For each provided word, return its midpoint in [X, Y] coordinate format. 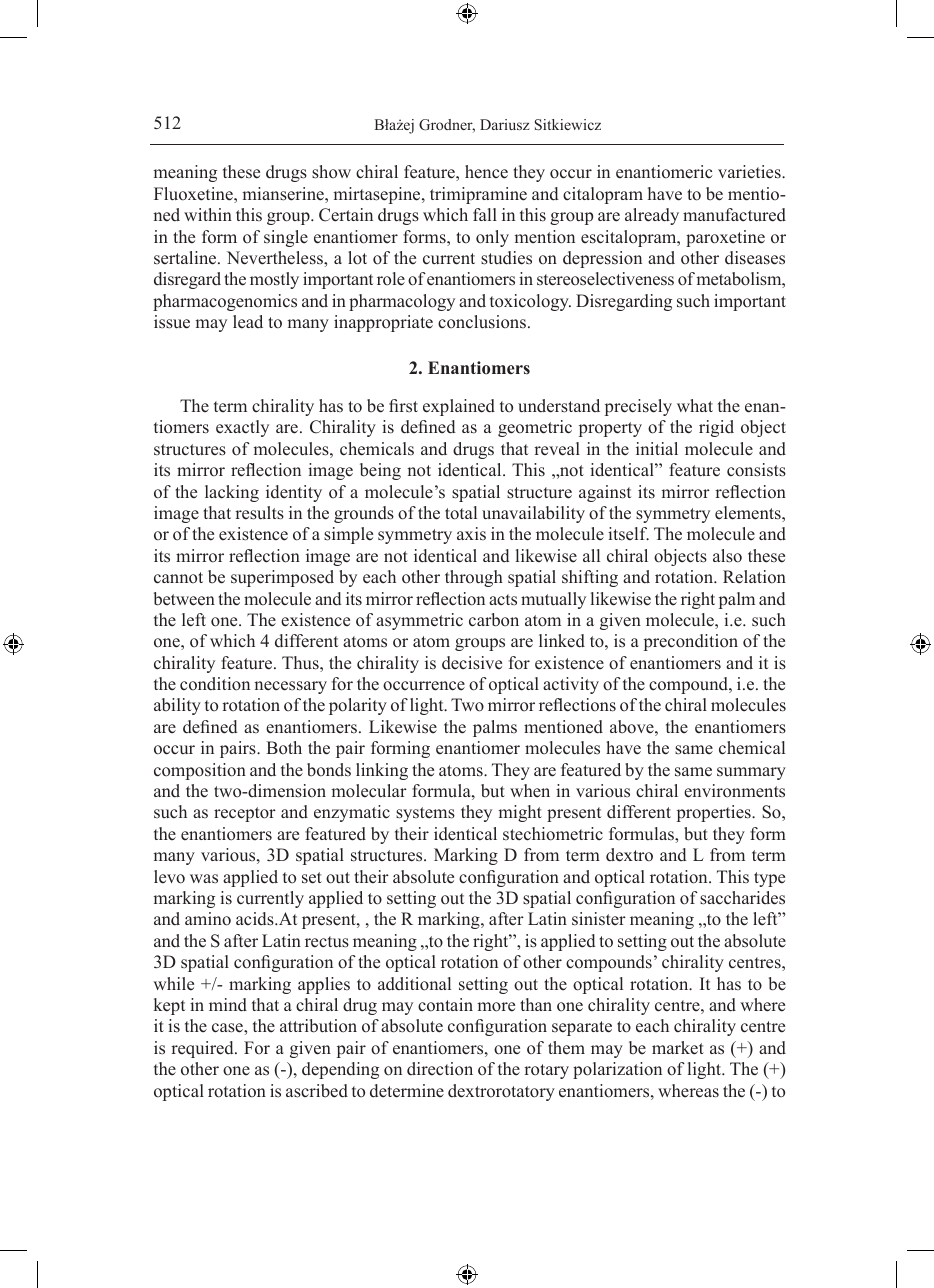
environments [734, 791]
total [461, 513]
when [530, 791]
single [286, 238]
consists [756, 470]
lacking [232, 493]
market [678, 1048]
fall [485, 214]
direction [440, 1069]
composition [200, 771]
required [203, 1049]
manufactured [734, 215]
